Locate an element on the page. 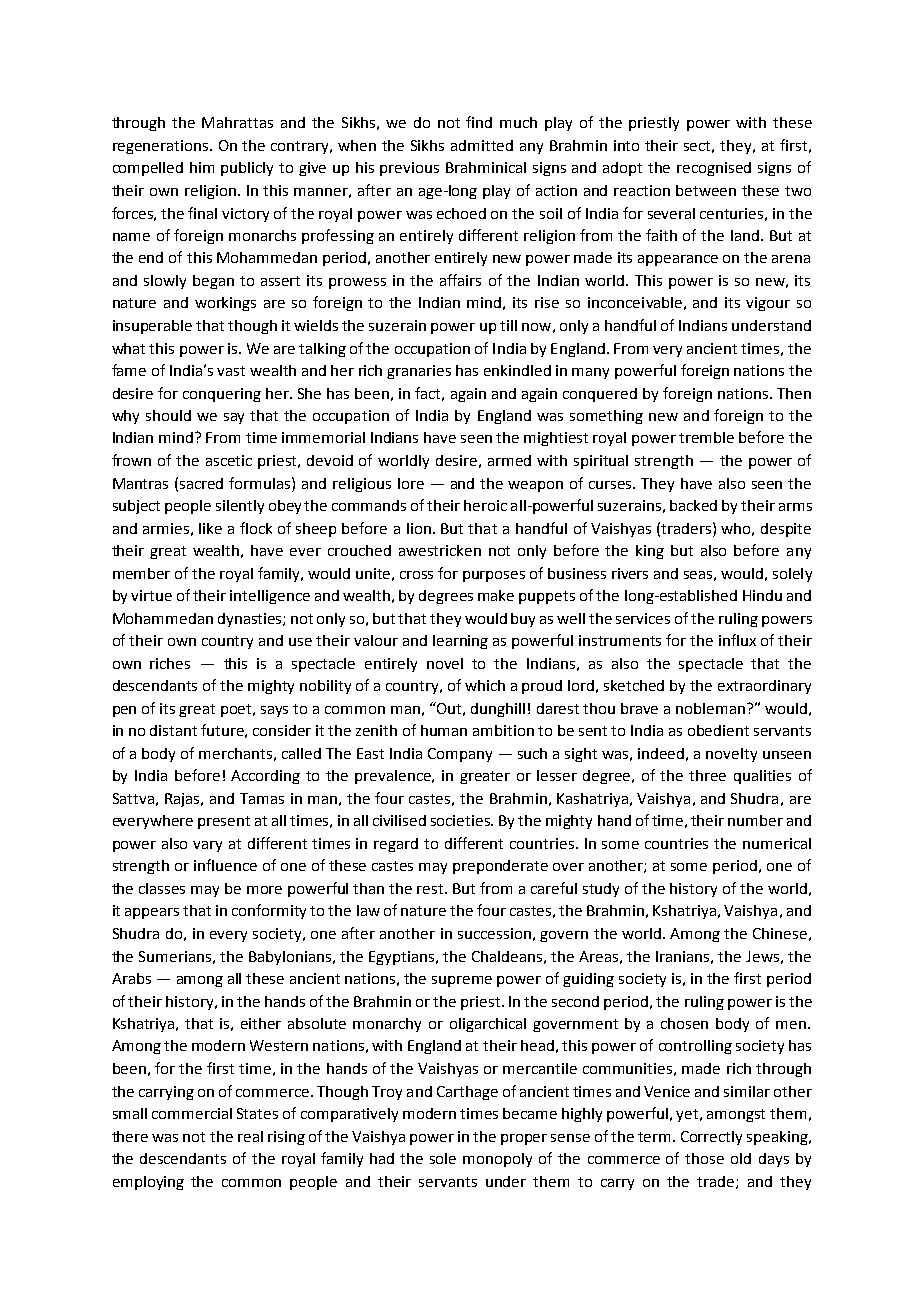 This document has width=924, height=1308. number is located at coordinates (755, 820).
